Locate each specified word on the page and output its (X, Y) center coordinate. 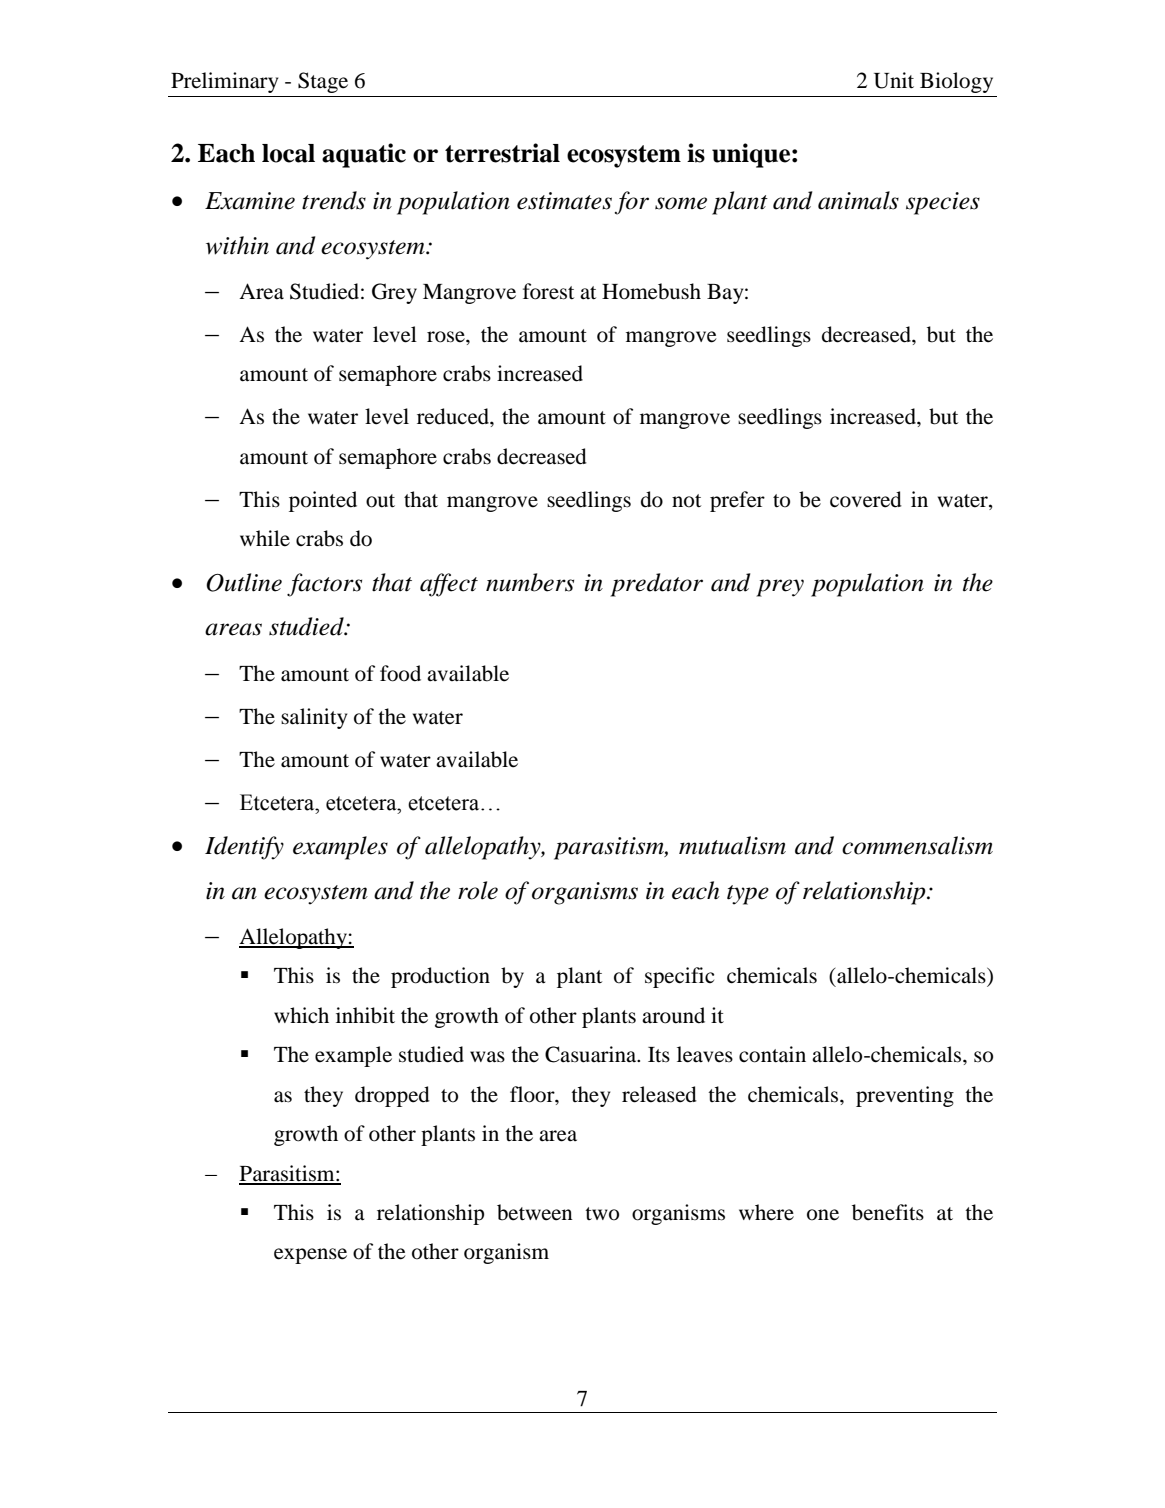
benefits (888, 1212)
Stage (323, 82)
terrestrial (502, 153)
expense (310, 1256)
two (602, 1214)
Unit (894, 80)
